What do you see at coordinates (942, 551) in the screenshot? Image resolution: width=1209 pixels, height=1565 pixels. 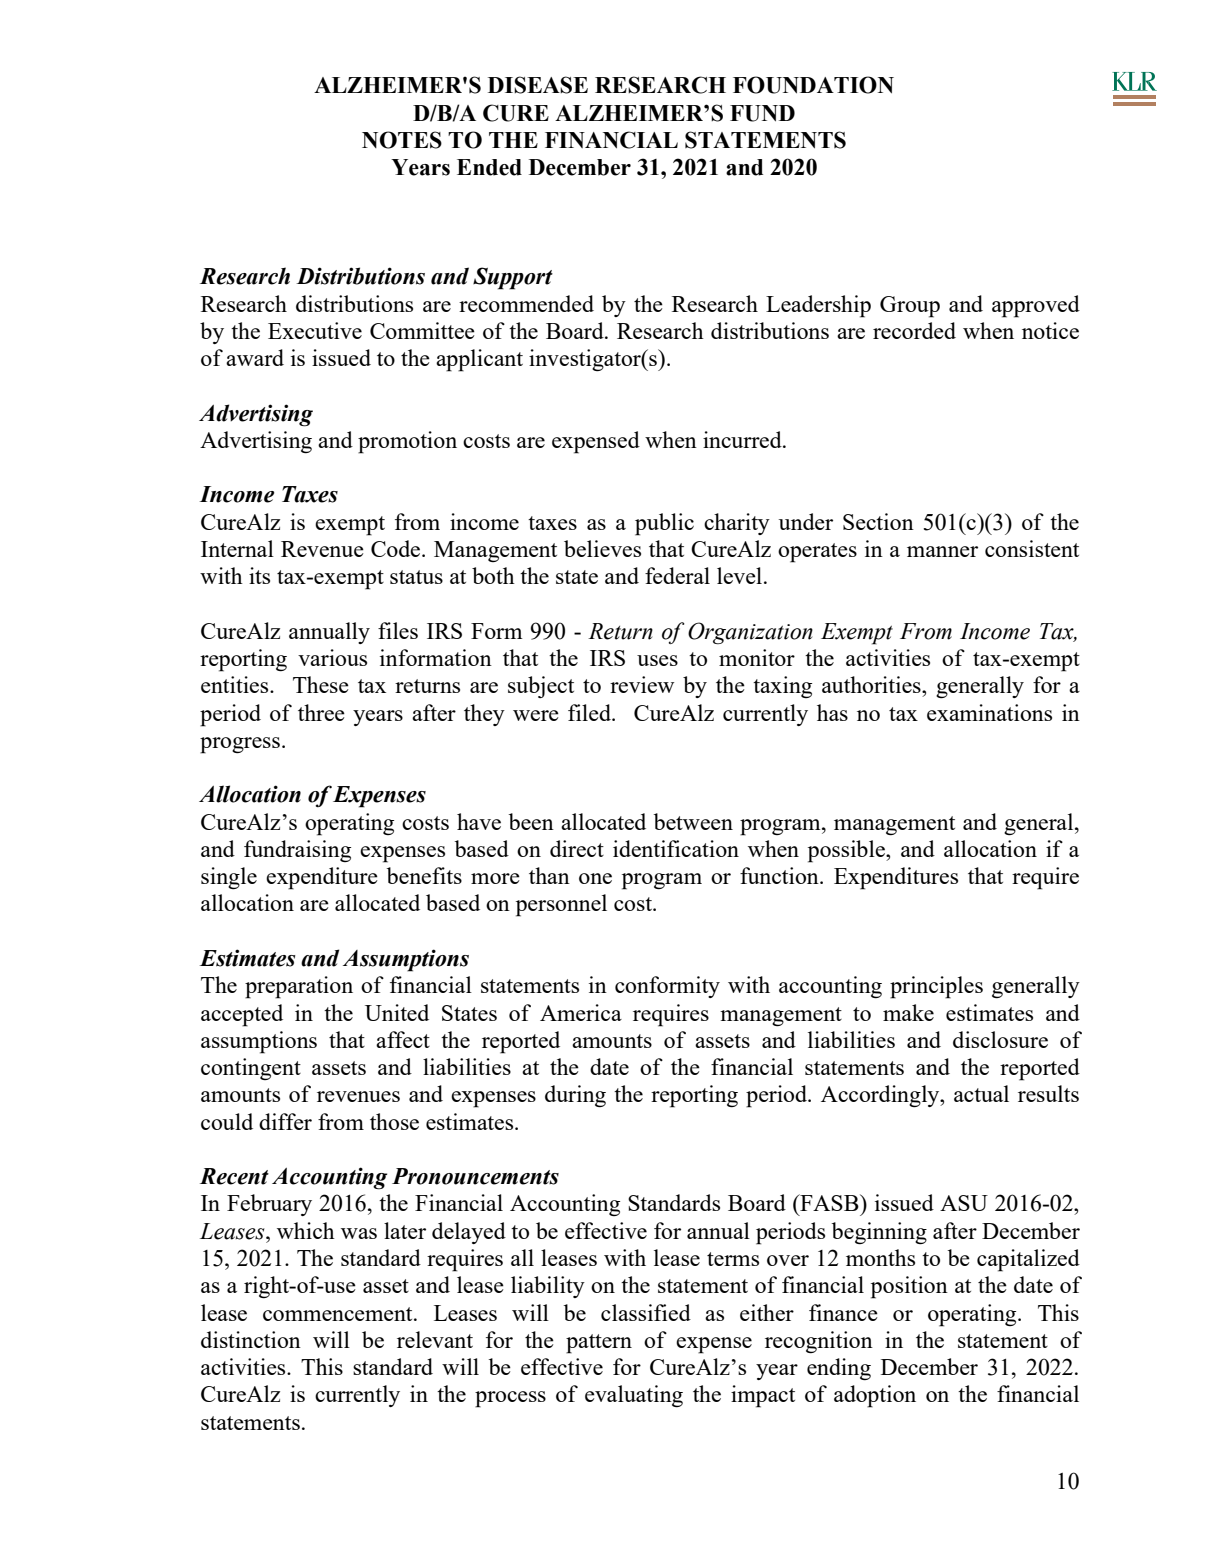 I see `manner` at bounding box center [942, 551].
